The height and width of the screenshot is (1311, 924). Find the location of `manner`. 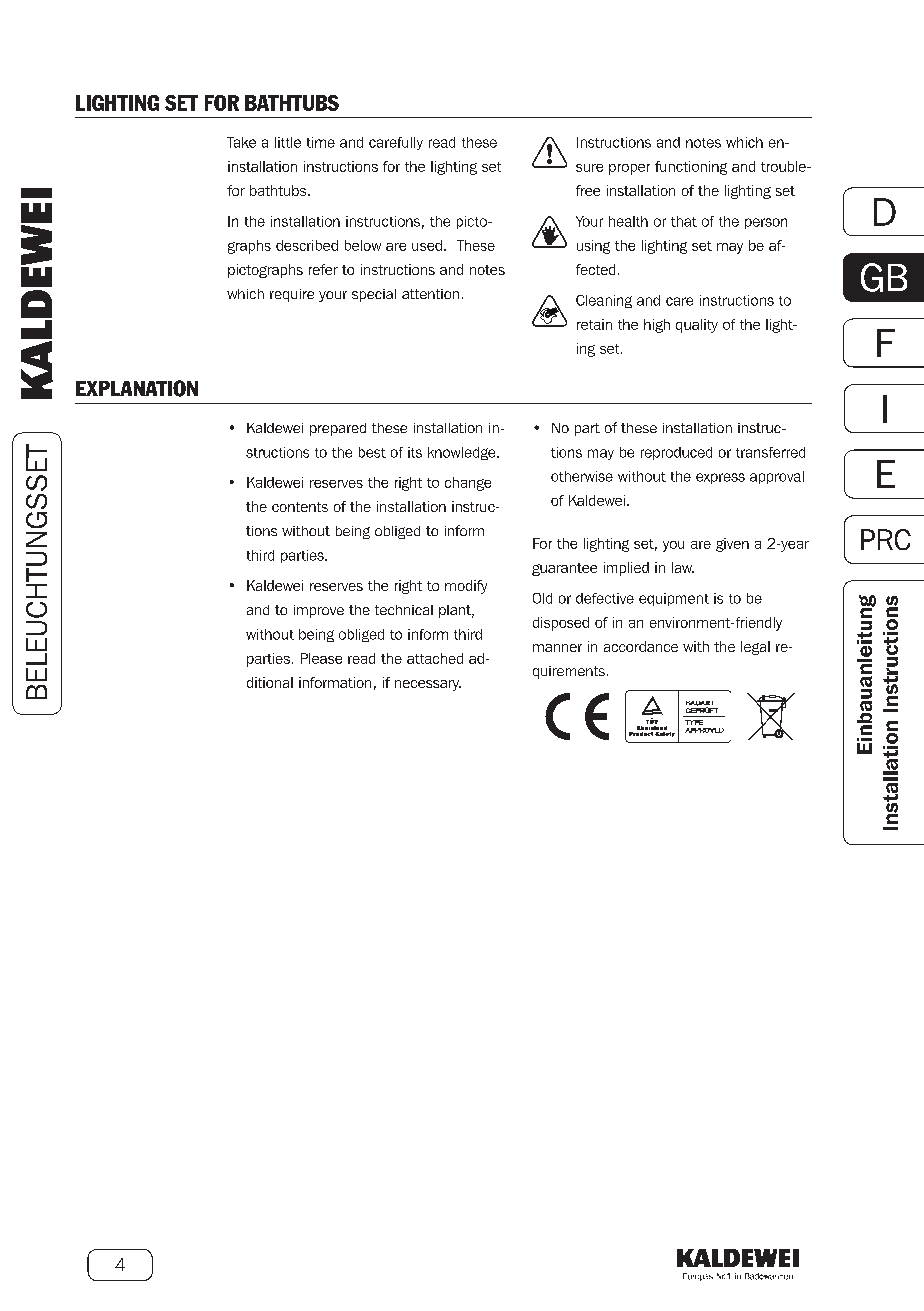

manner is located at coordinates (557, 648).
